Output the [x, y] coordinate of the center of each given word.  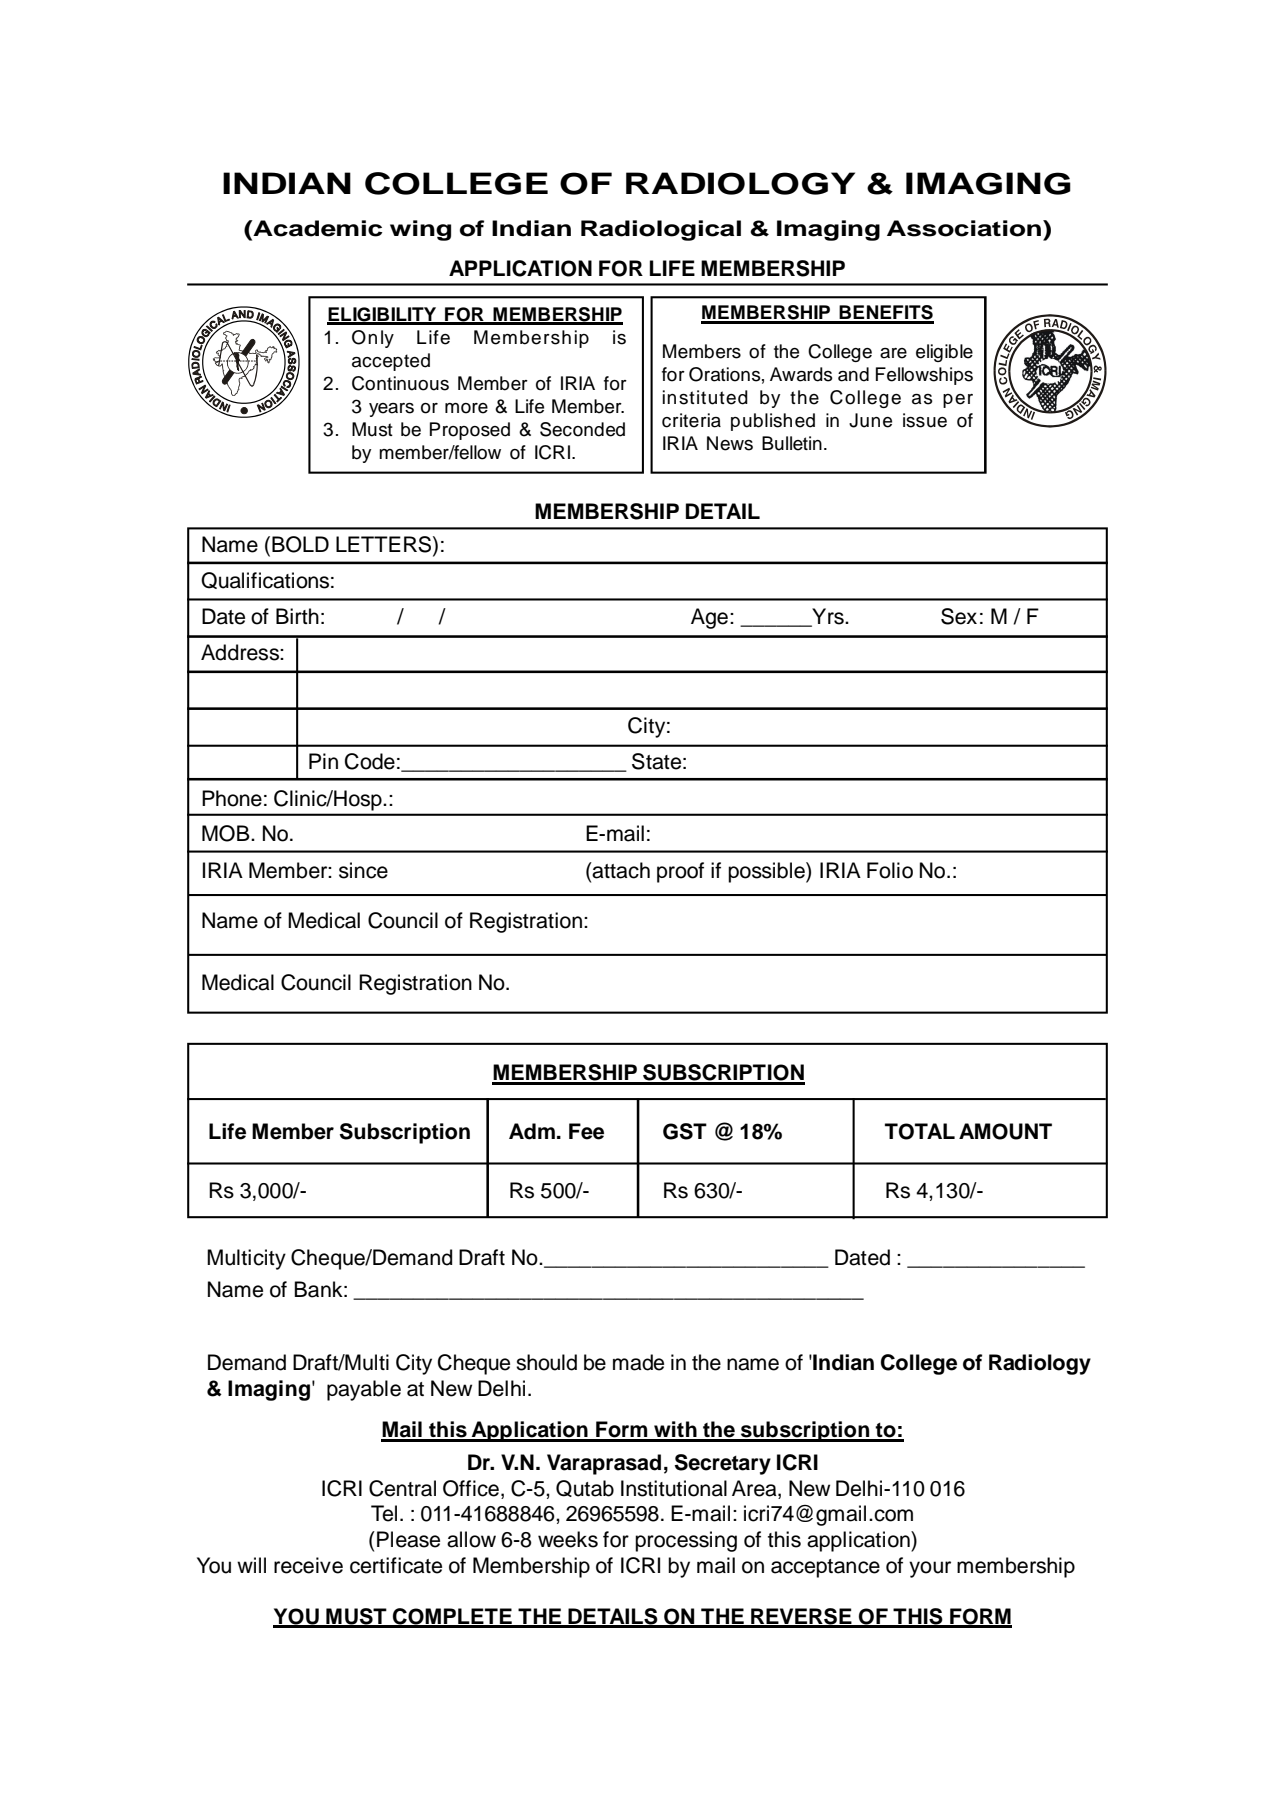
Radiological [661, 230]
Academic [316, 229]
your [930, 1569]
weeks [568, 1539]
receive [308, 1565]
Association [965, 228]
